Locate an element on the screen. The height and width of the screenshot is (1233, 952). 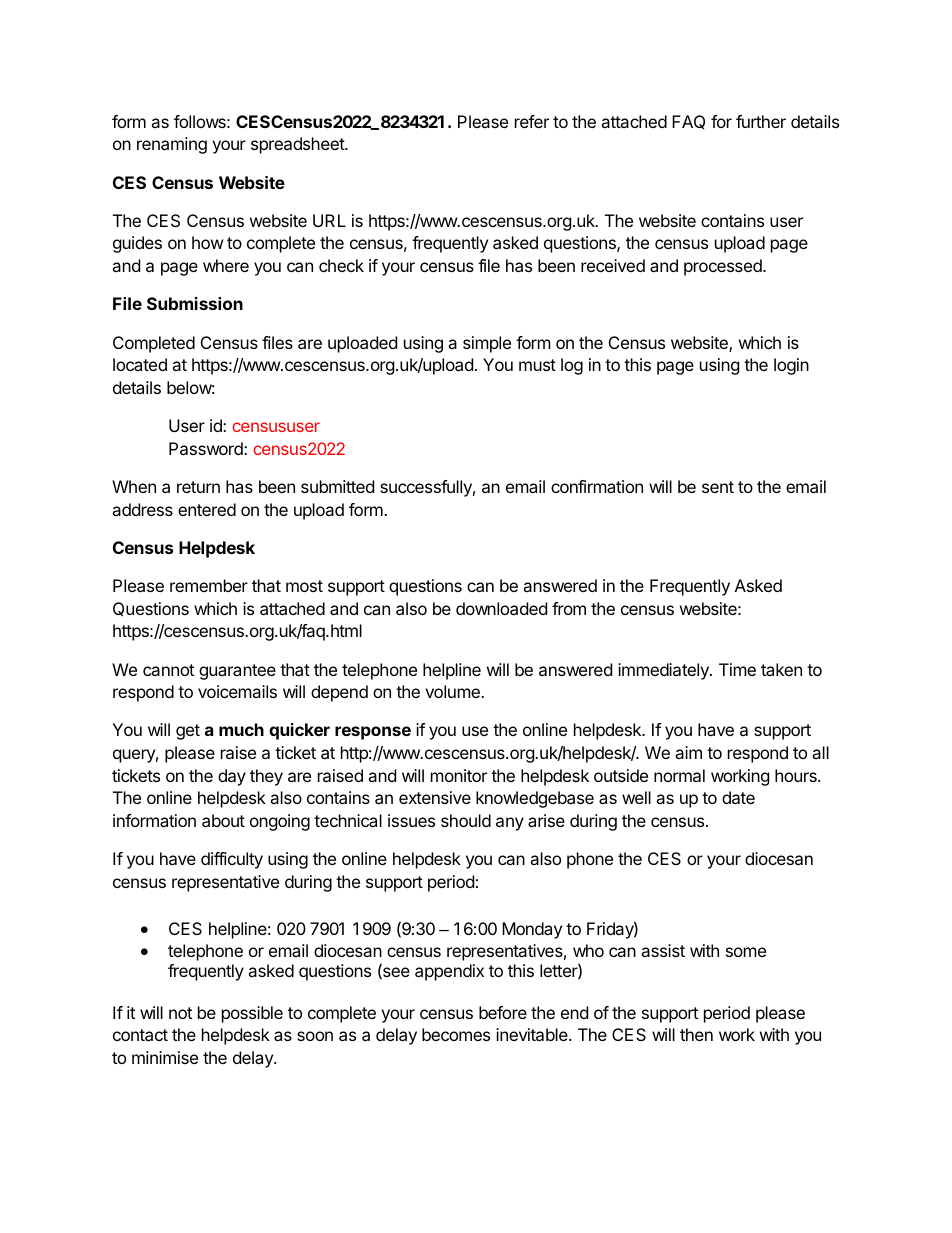
possible is located at coordinates (252, 1014).
